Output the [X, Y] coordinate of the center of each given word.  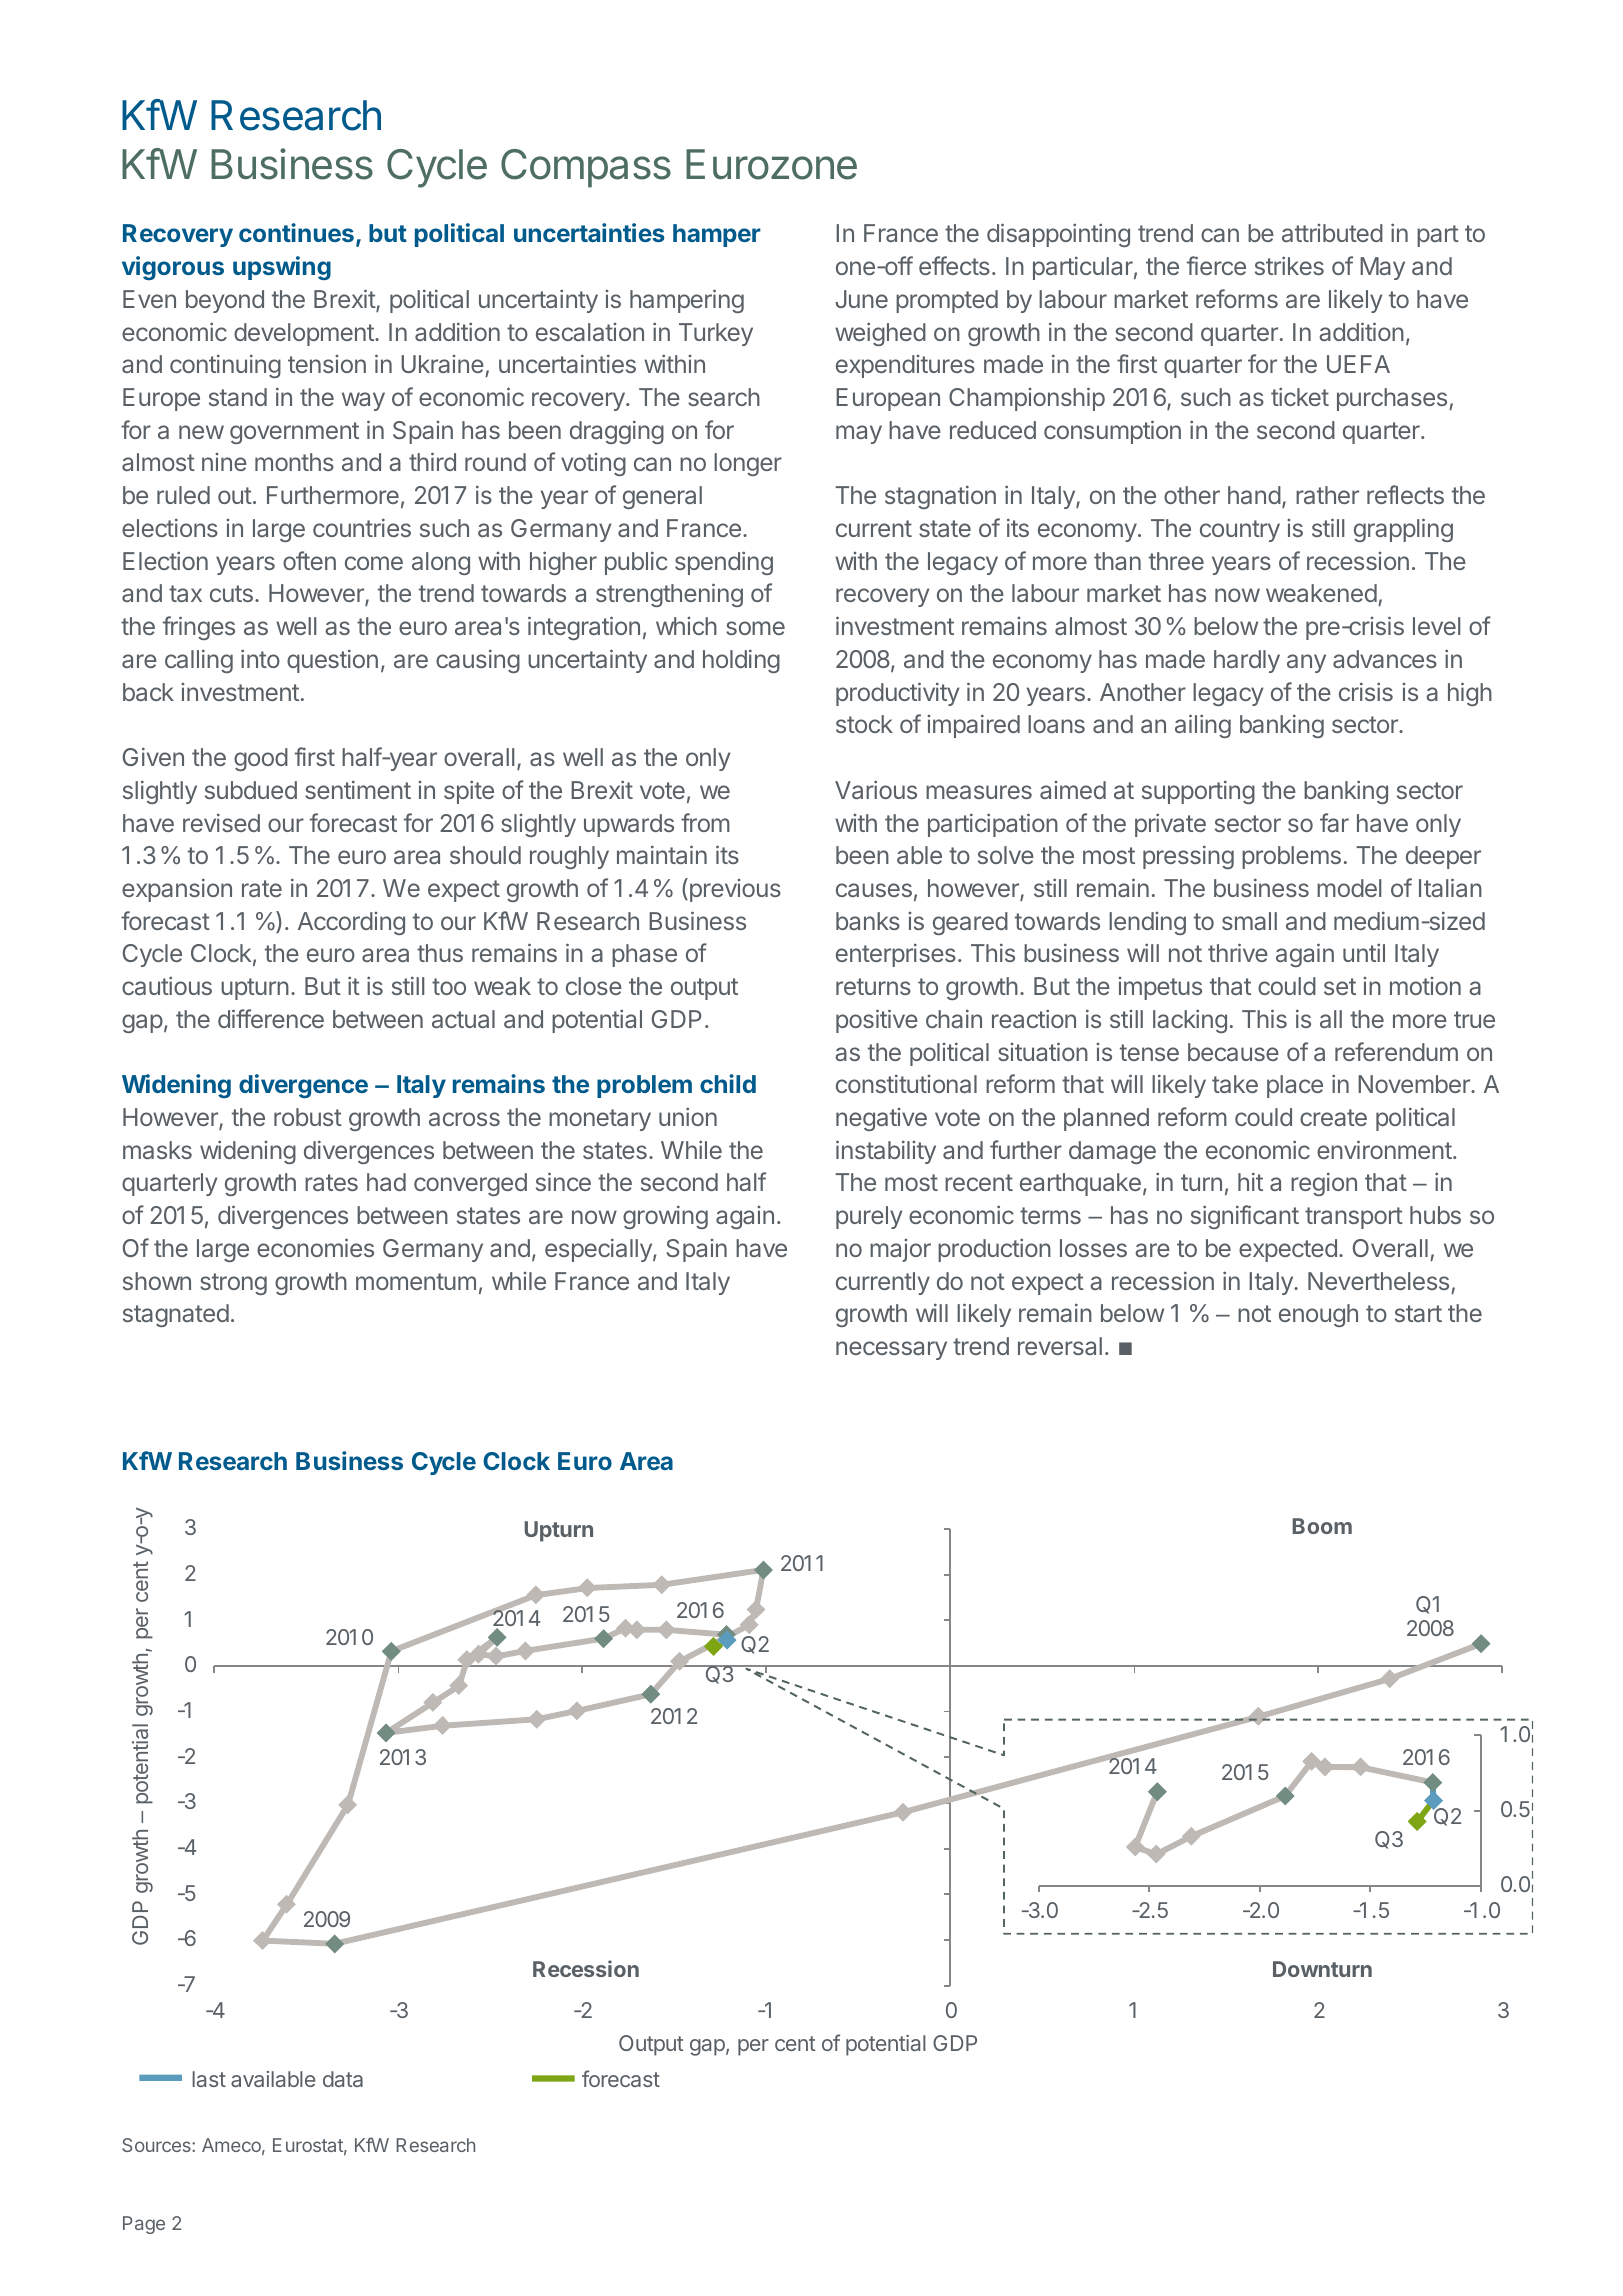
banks [868, 921]
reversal [1060, 1346]
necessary [891, 1350]
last [209, 2079]
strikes [1289, 265]
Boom [1322, 1526]
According [351, 923]
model [1349, 888]
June [862, 299]
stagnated [176, 1315]
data [343, 2079]
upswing [282, 268]
